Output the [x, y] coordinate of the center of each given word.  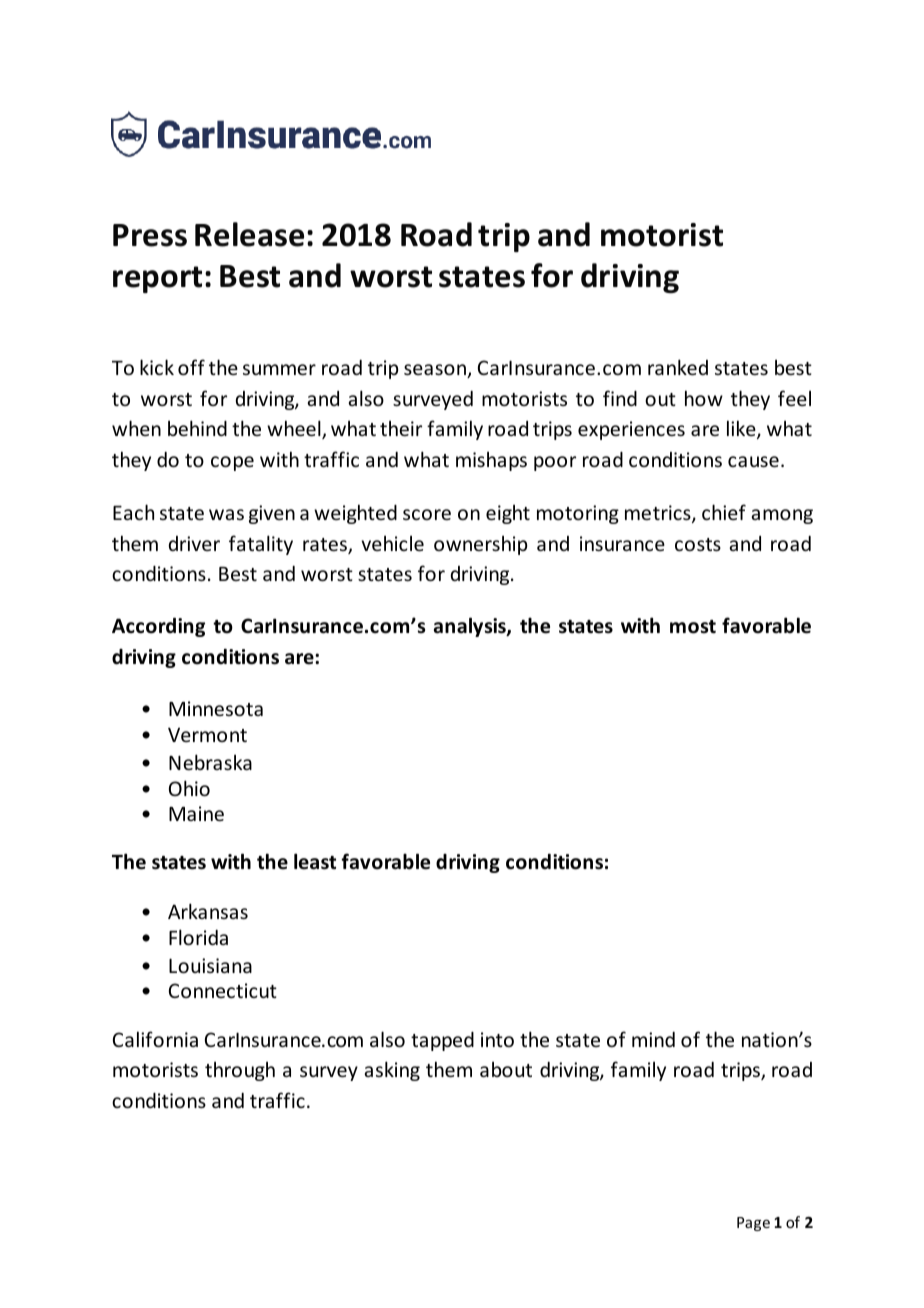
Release [249, 234]
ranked [678, 367]
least [315, 861]
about [506, 1069]
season [436, 371]
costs [698, 544]
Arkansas [208, 911]
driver [194, 543]
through [240, 1071]
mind [653, 1039]
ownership [481, 545]
